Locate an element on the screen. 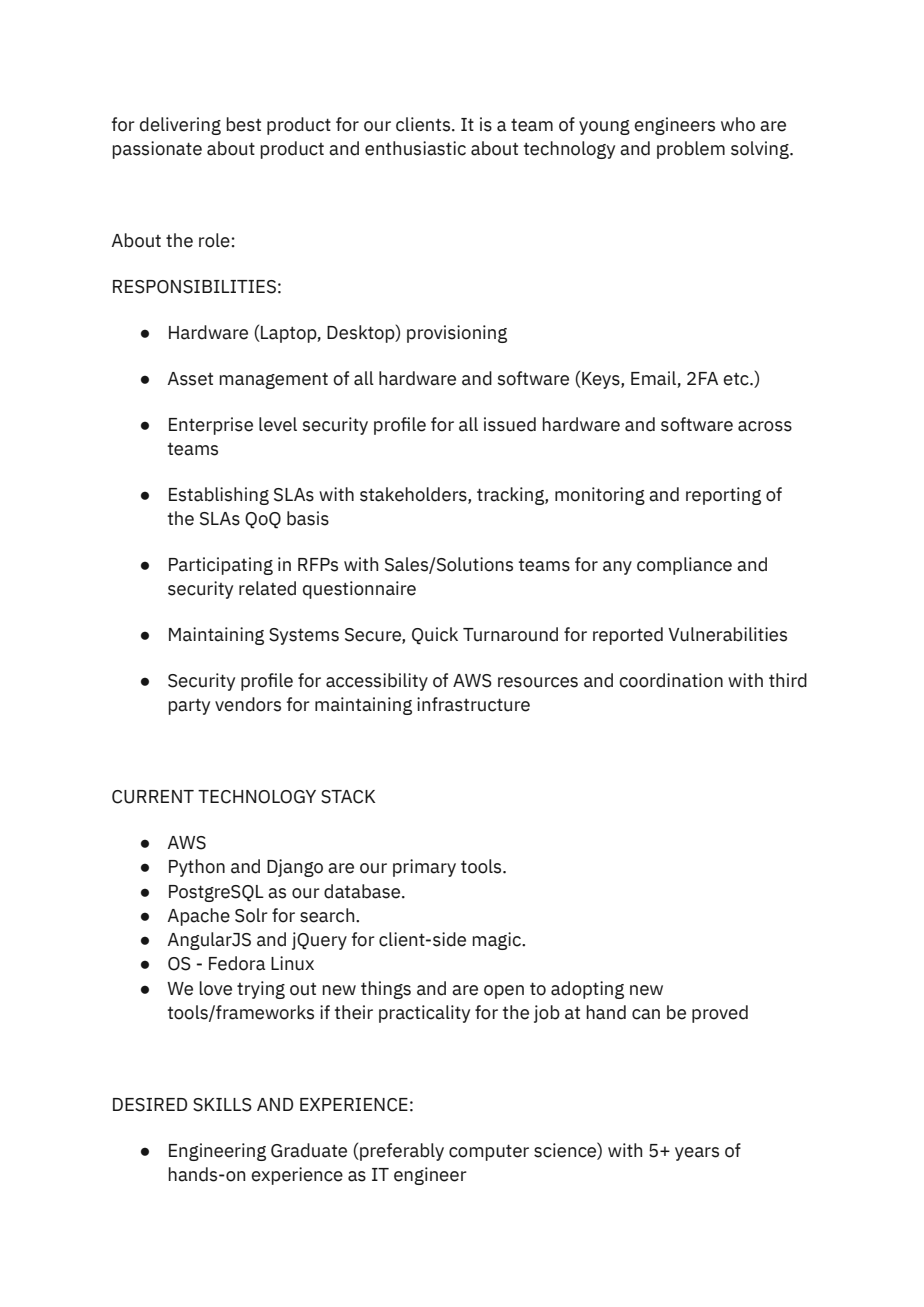 The width and height of the screenshot is (924, 1307). Vulnerabilities is located at coordinates (727, 634).
